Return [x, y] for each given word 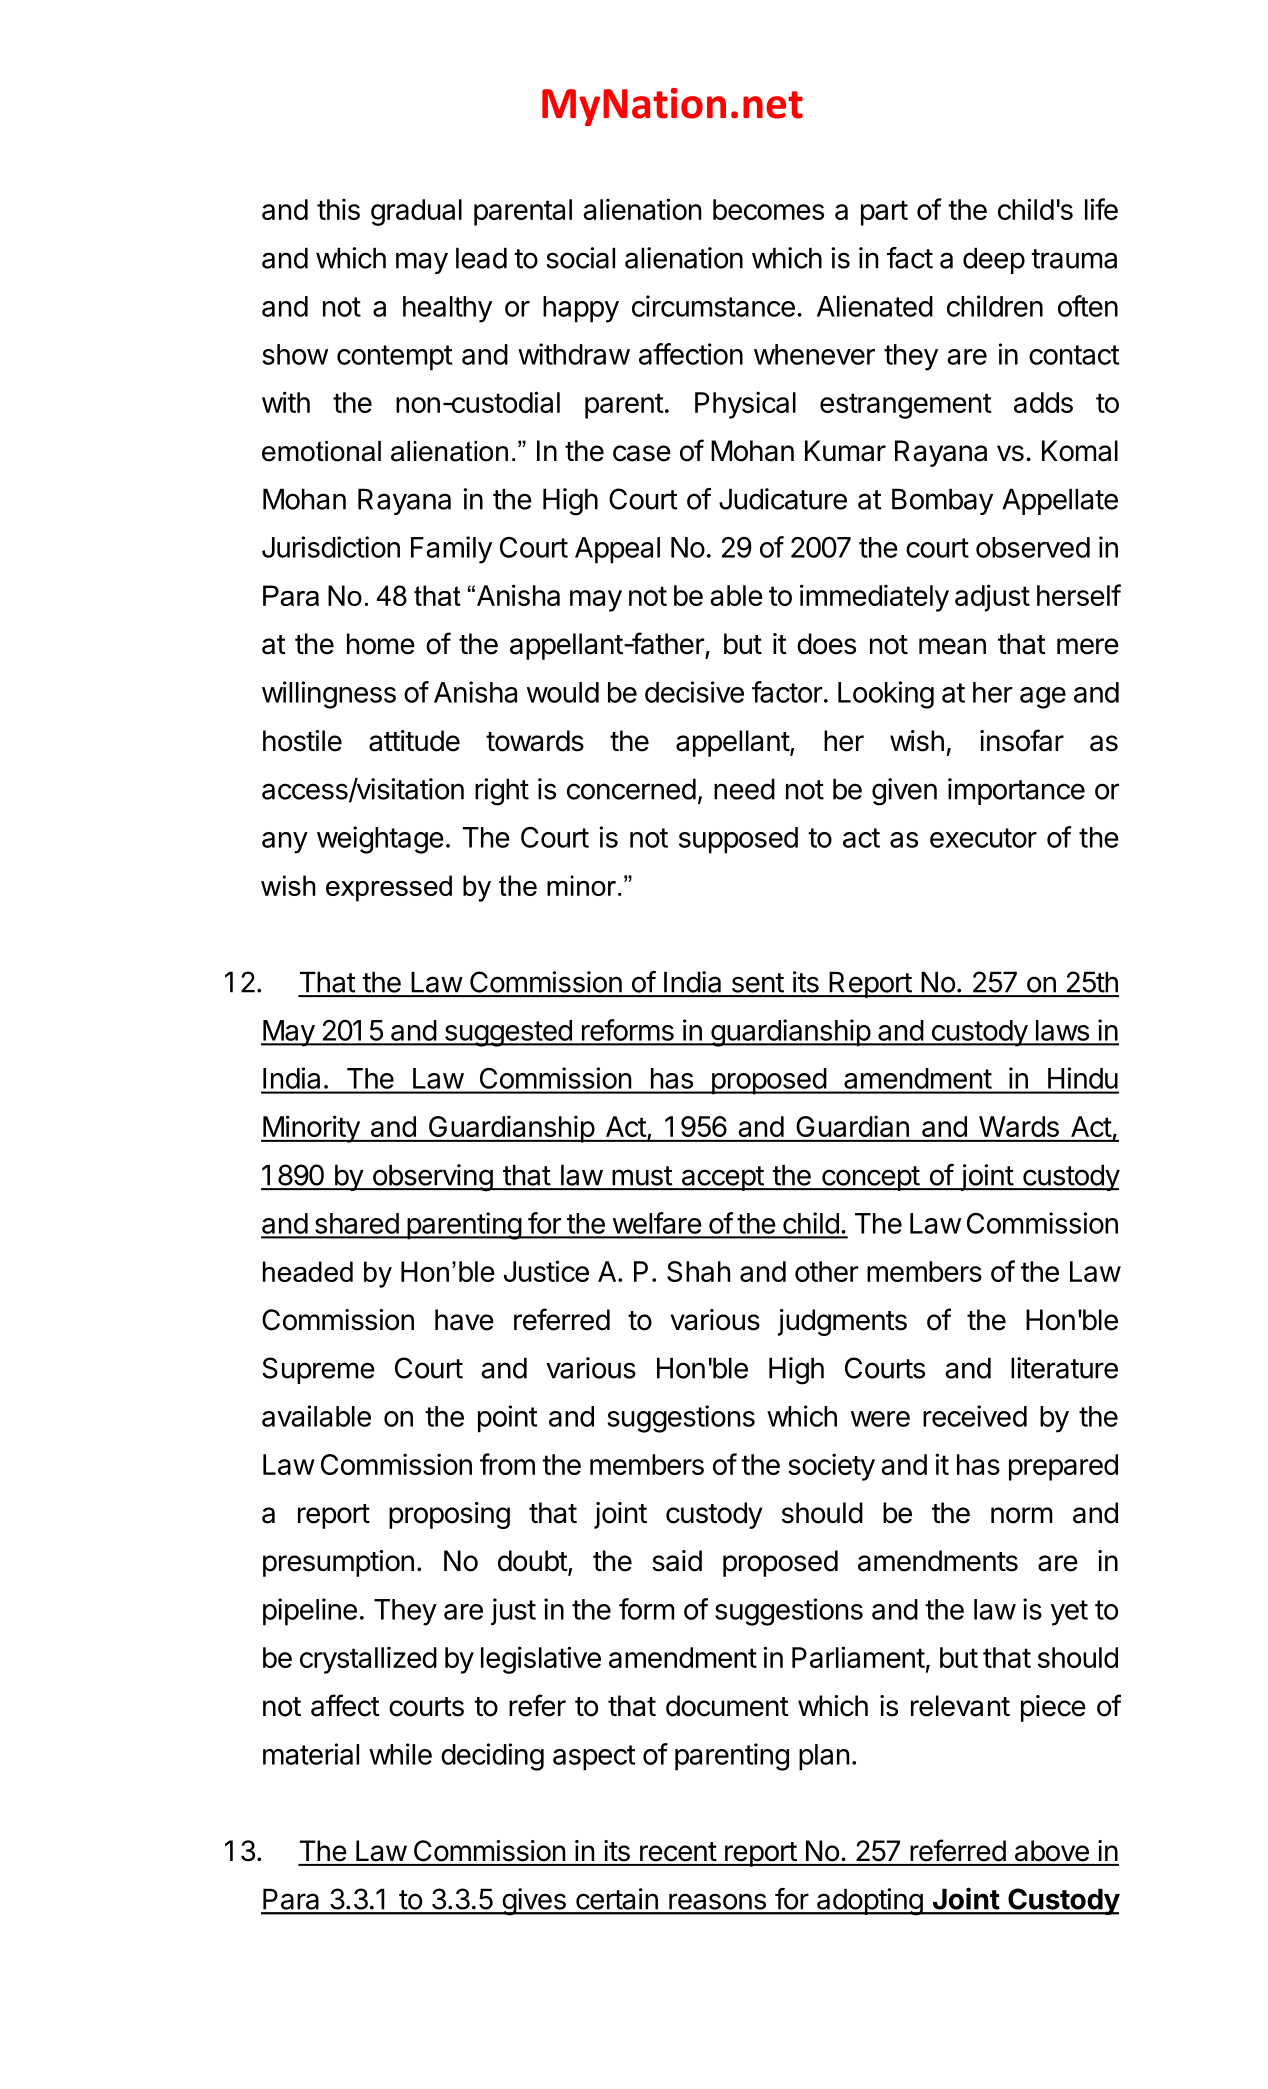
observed [1033, 547]
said [677, 1561]
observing [432, 1178]
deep [994, 260]
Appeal [617, 550]
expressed [389, 888]
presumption [338, 1563]
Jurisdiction [331, 547]
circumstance [713, 306]
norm [1021, 1515]
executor [983, 838]
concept [870, 1178]
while [400, 1754]
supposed [738, 840]
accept [722, 1178]
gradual [416, 212]
